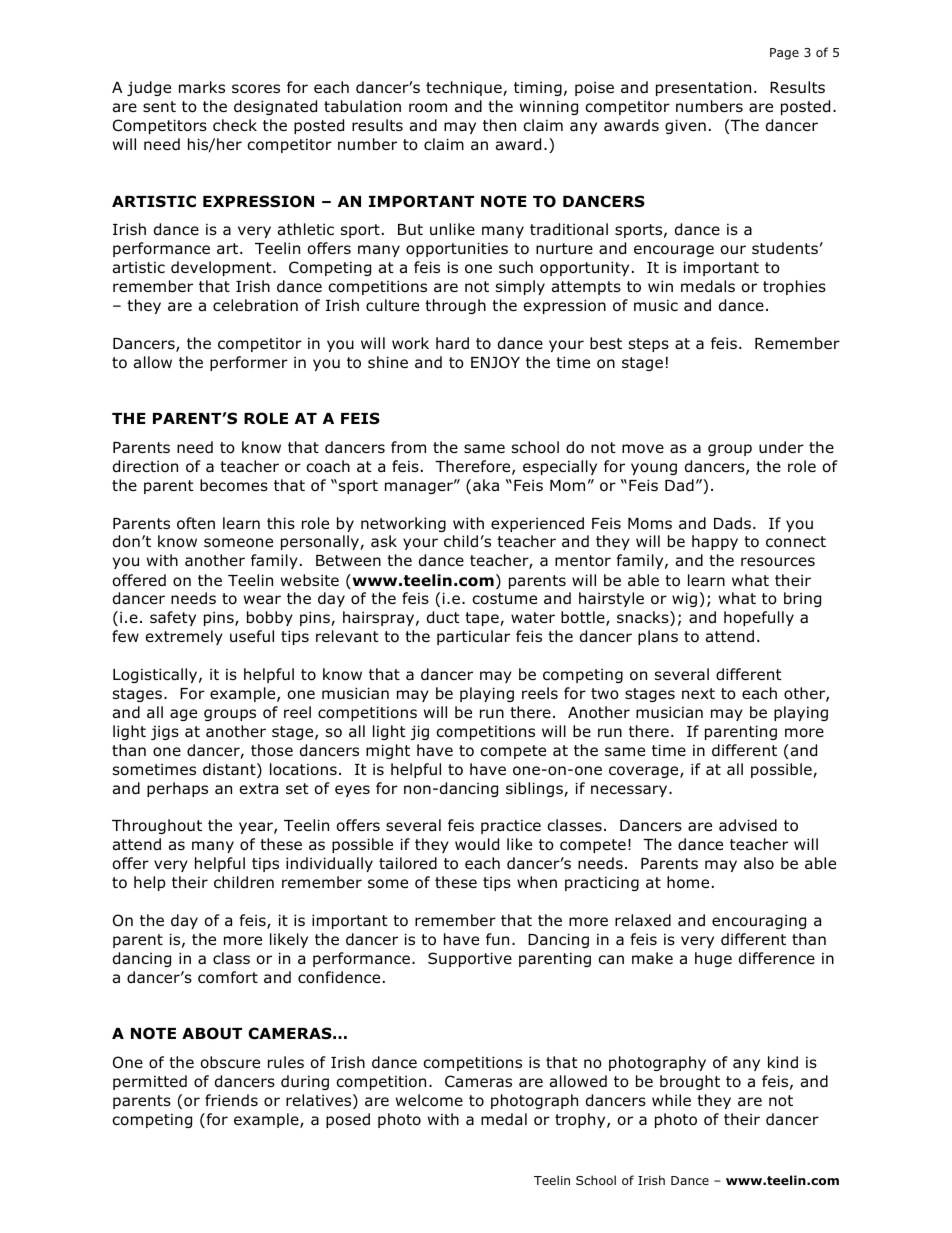 The width and height of the page is (952, 1233). Describe the element at coordinates (249, 363) in the page. I see `performer` at that location.
